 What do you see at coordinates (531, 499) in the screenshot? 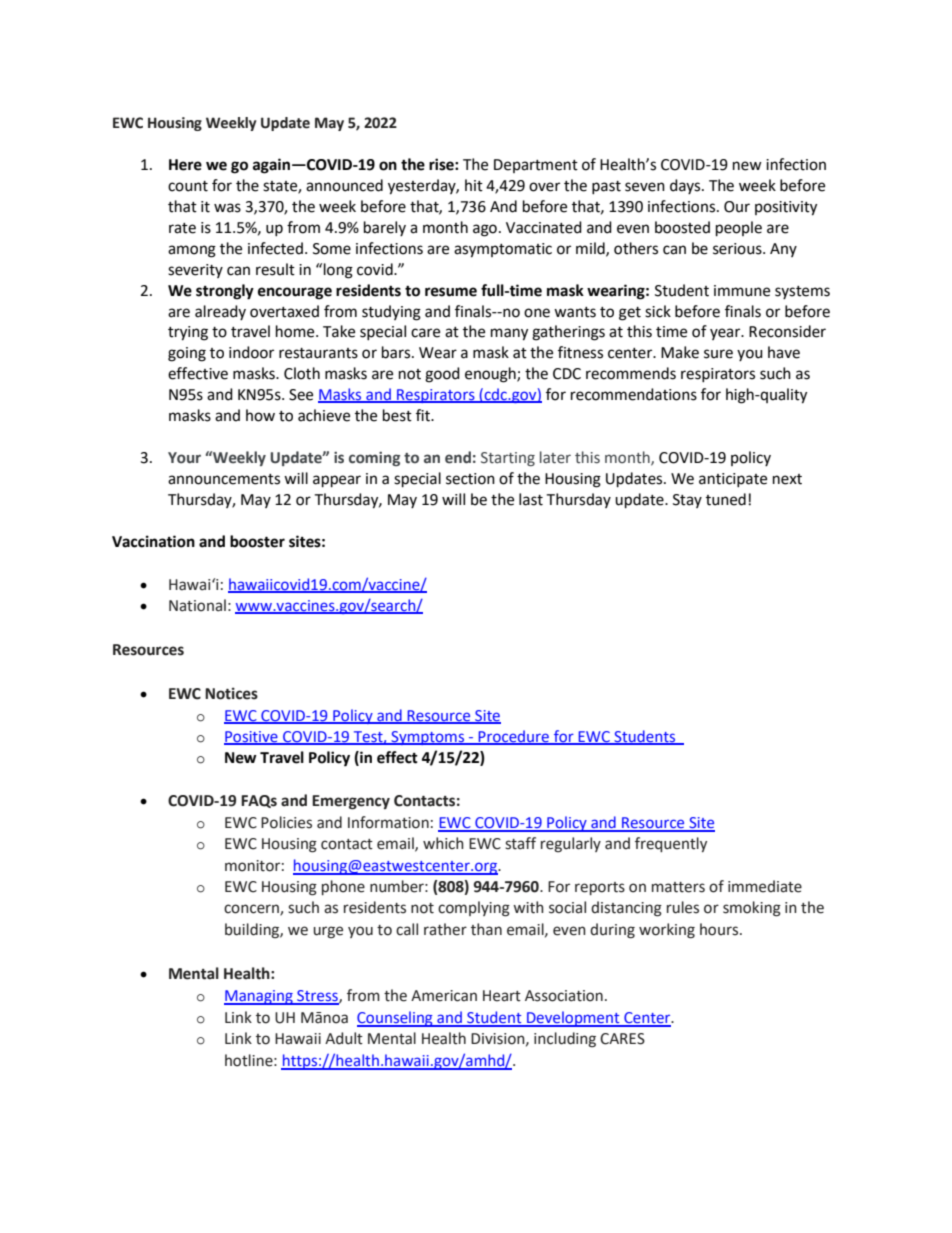
I see `last` at bounding box center [531, 499].
